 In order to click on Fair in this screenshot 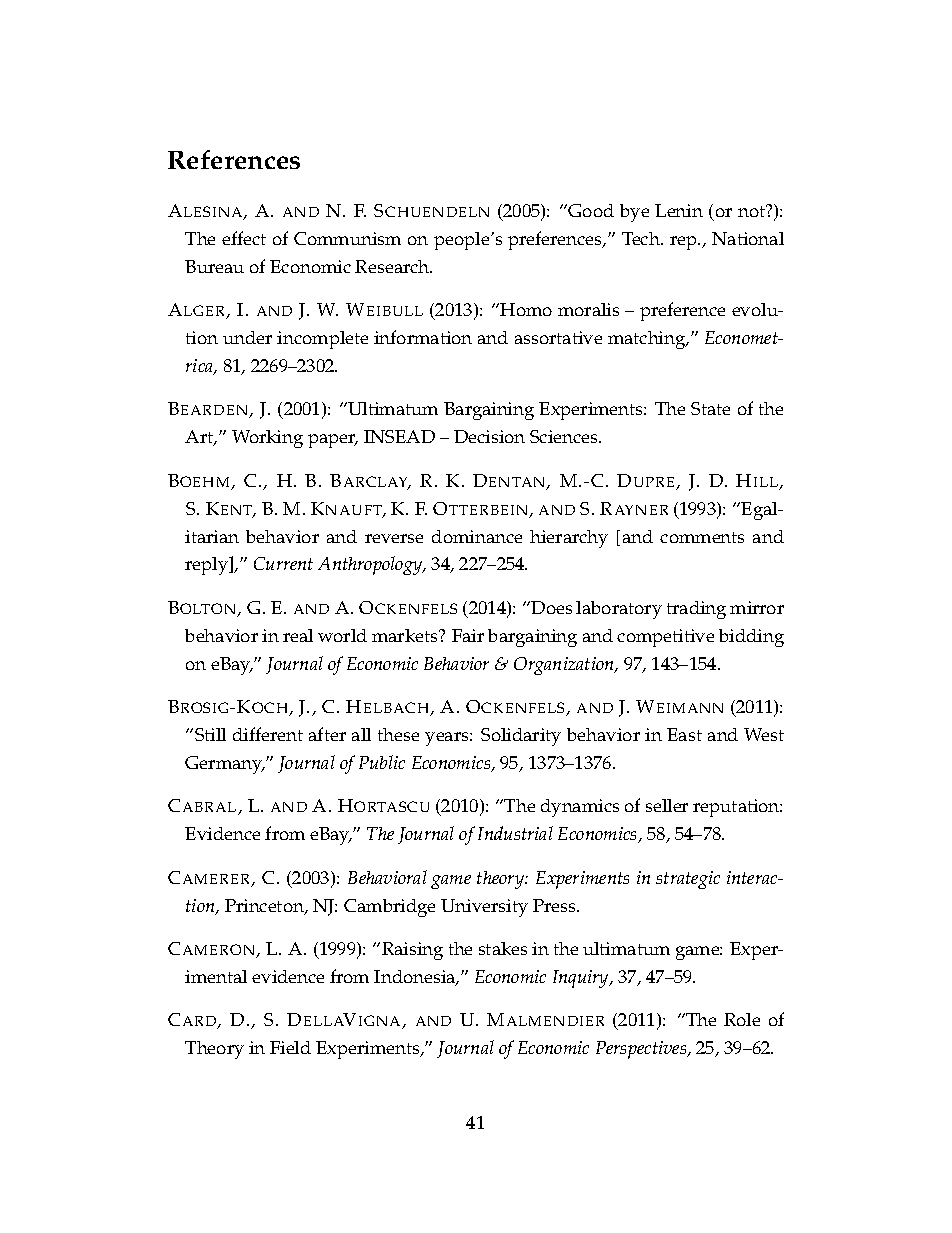, I will do `click(468, 635)`.
